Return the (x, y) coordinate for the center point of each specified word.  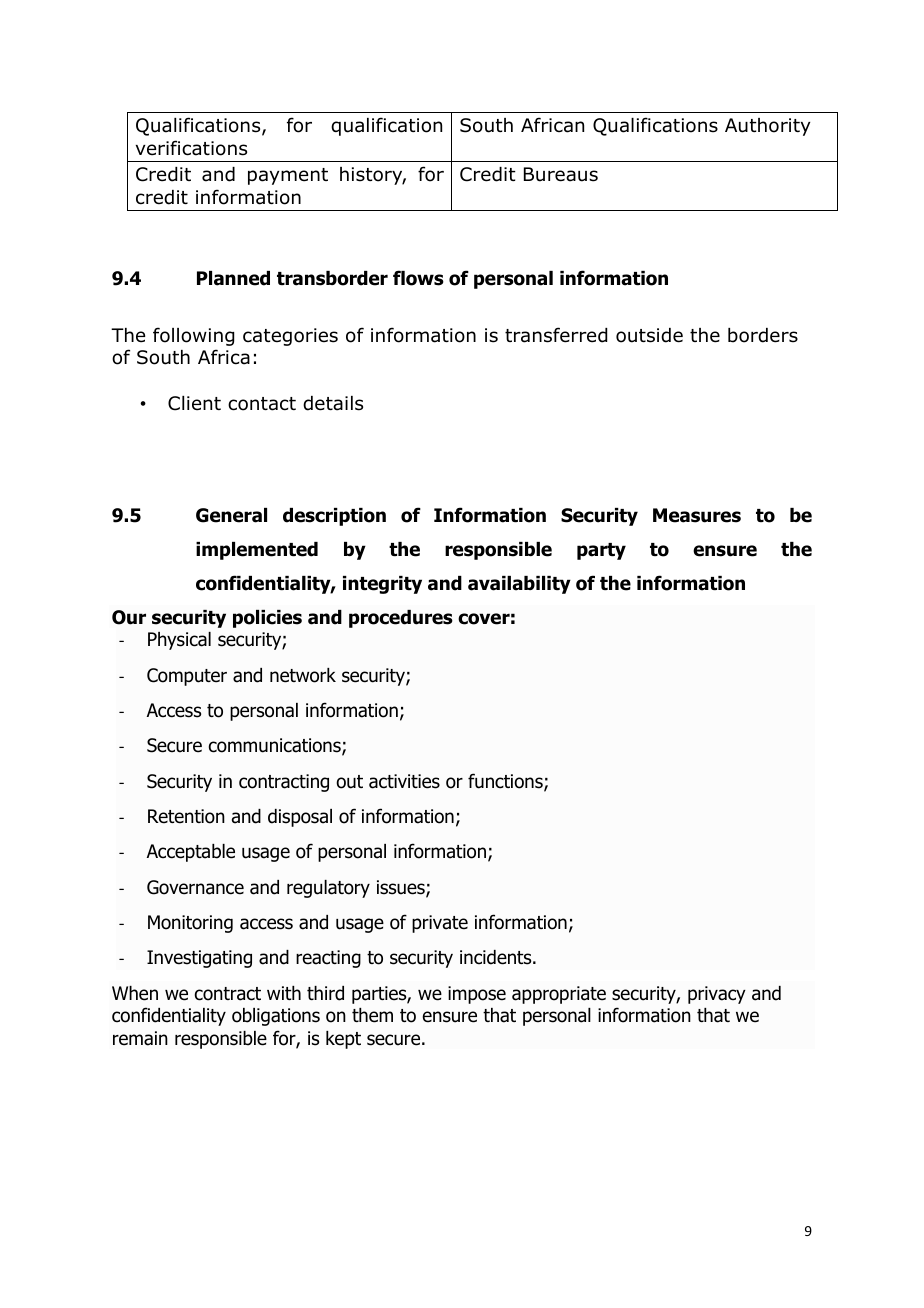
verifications (191, 148)
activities (404, 781)
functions (506, 782)
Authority (767, 127)
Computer (187, 677)
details (333, 403)
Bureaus (561, 174)
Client (194, 403)
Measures (697, 515)
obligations (276, 1017)
